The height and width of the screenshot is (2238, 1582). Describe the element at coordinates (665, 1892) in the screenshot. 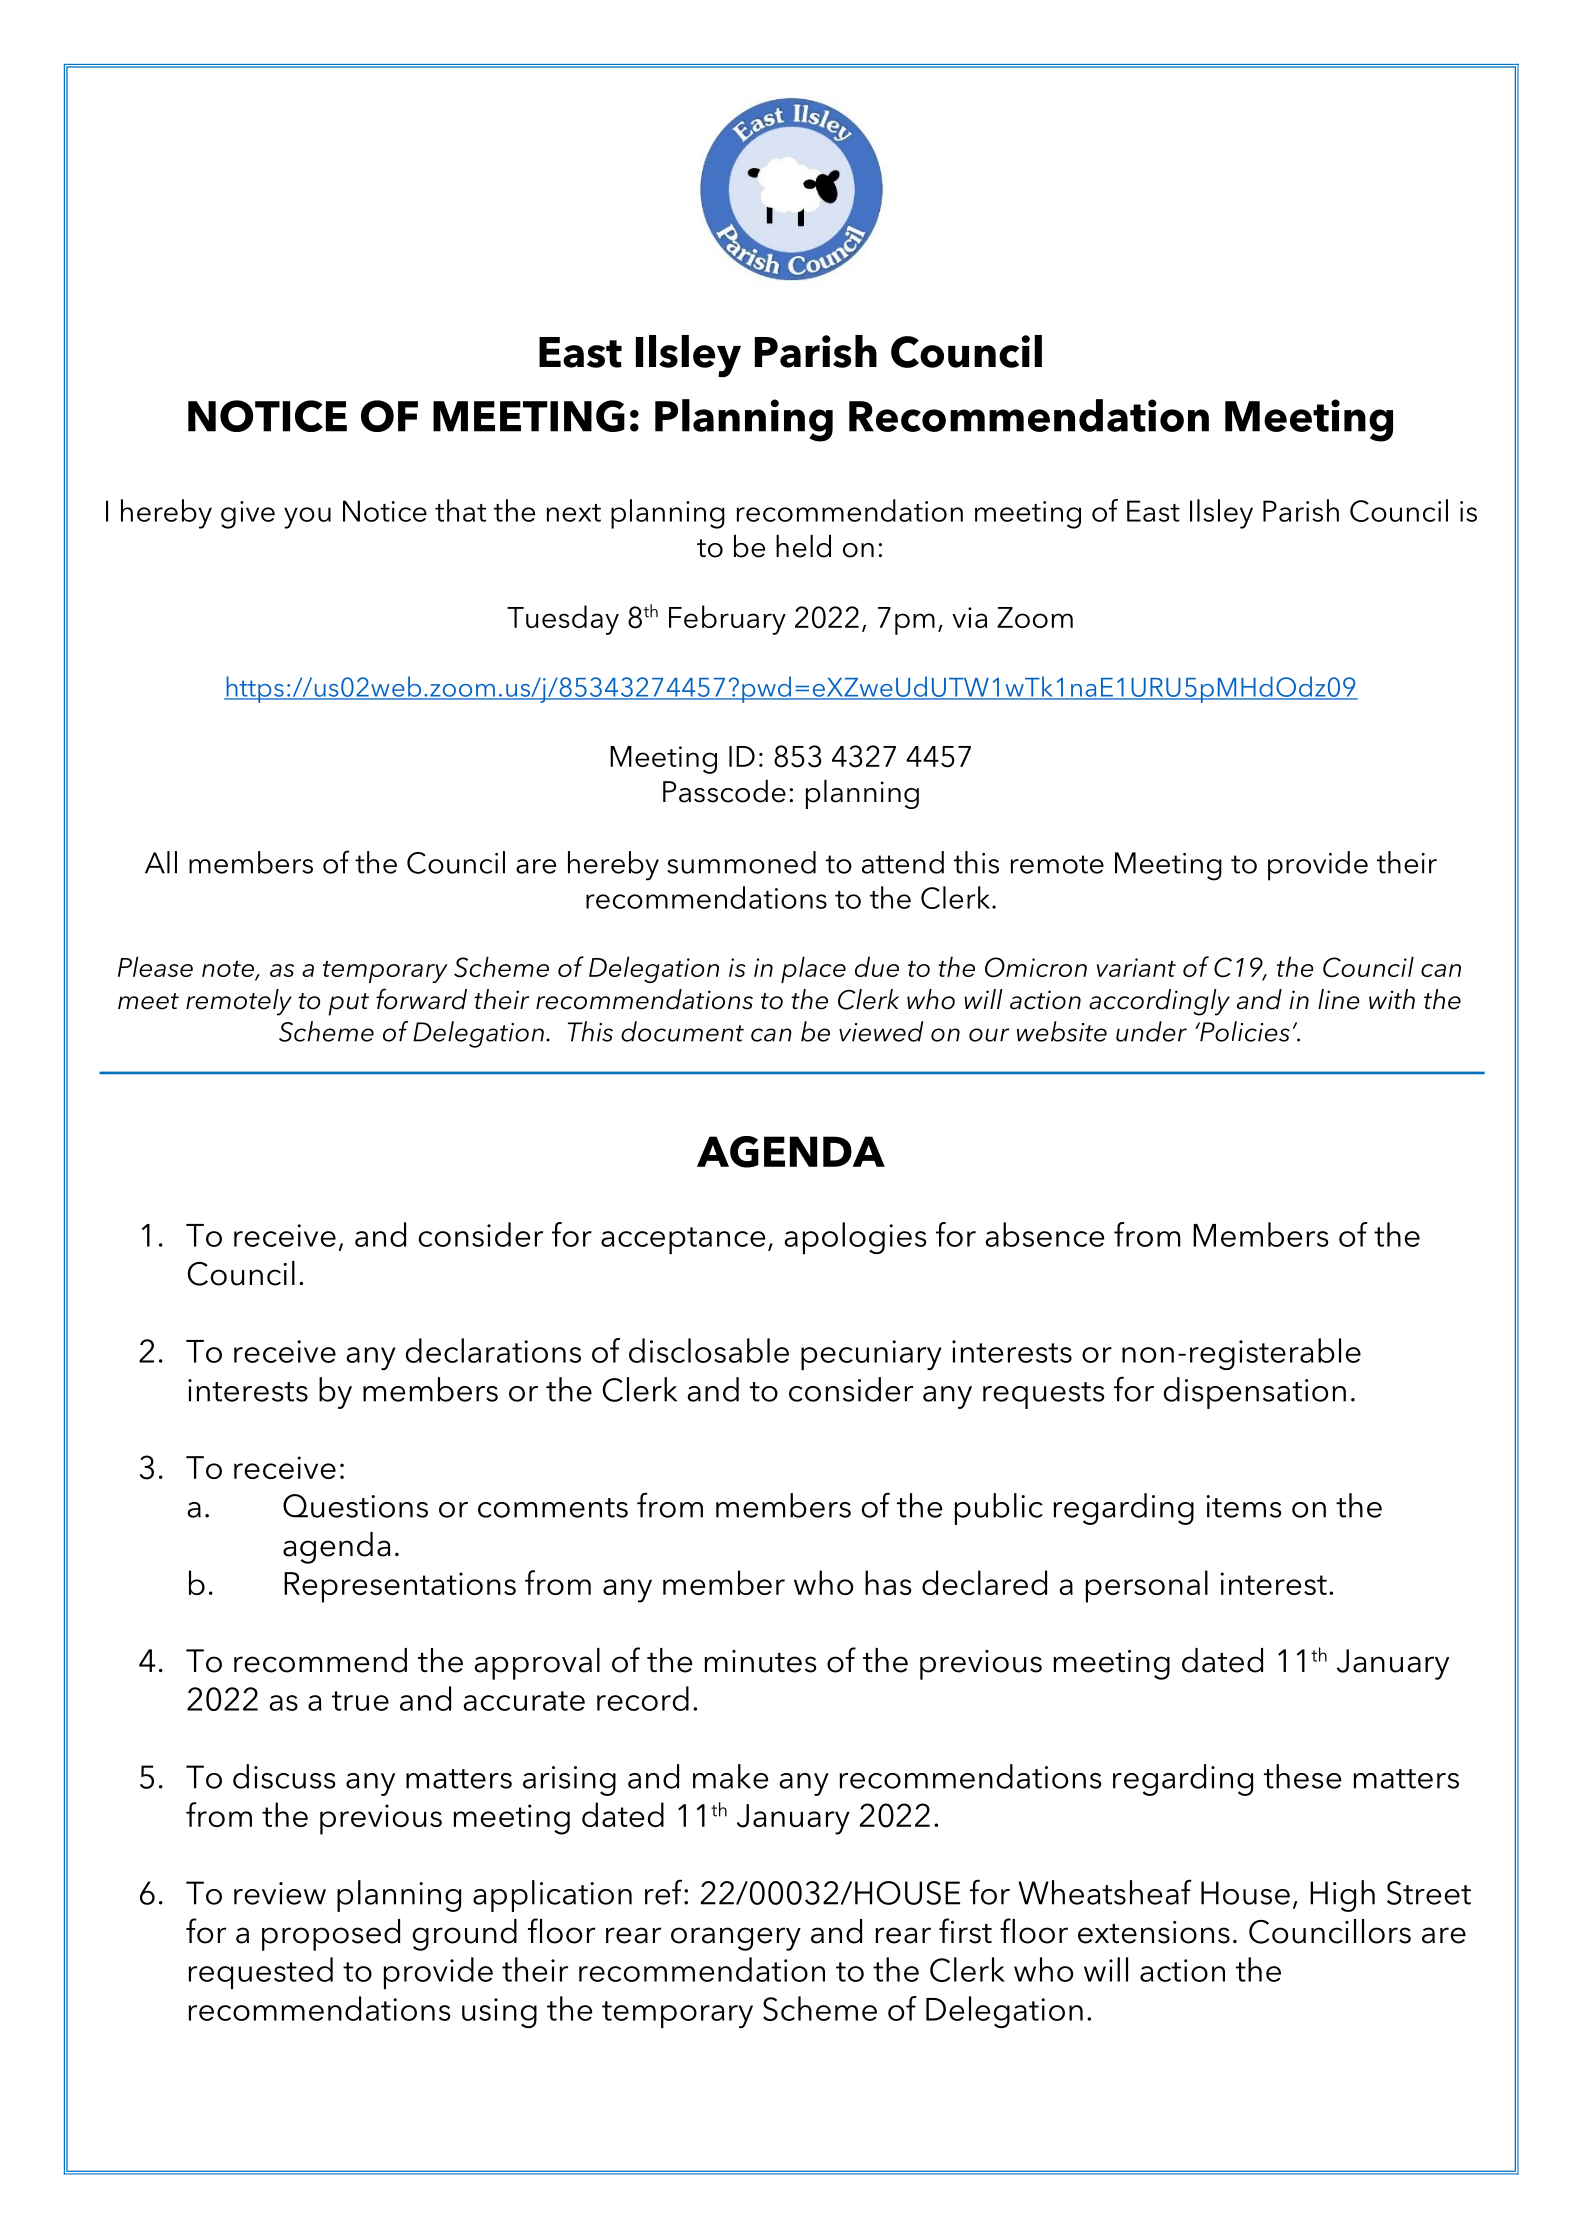

I see `ref` at that location.
